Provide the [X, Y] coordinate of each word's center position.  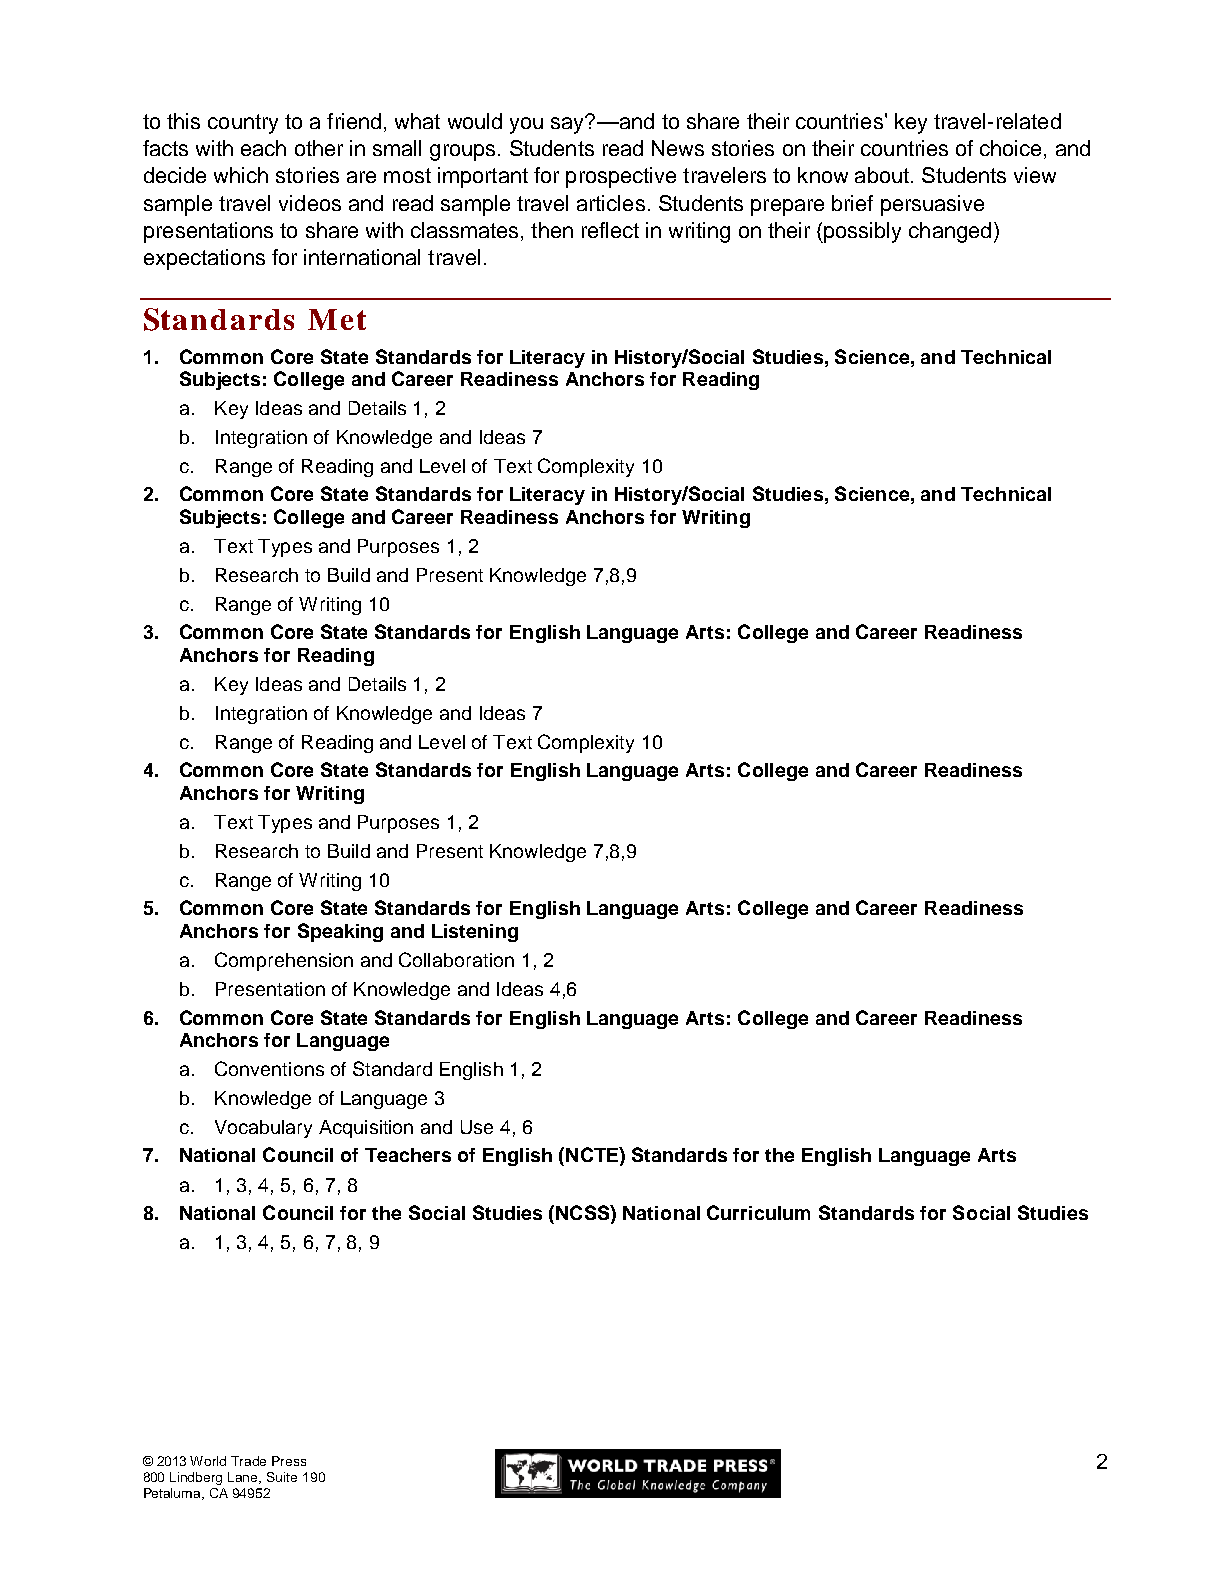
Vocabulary [263, 1129]
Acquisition [366, 1129]
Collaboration [456, 959]
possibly [862, 232]
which [241, 175]
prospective [621, 177]
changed [950, 232]
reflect [610, 230]
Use [477, 1127]
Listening [475, 933]
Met [337, 319]
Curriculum [758, 1212]
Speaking [340, 932]
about [882, 175]
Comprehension [284, 961]
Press [289, 1461]
